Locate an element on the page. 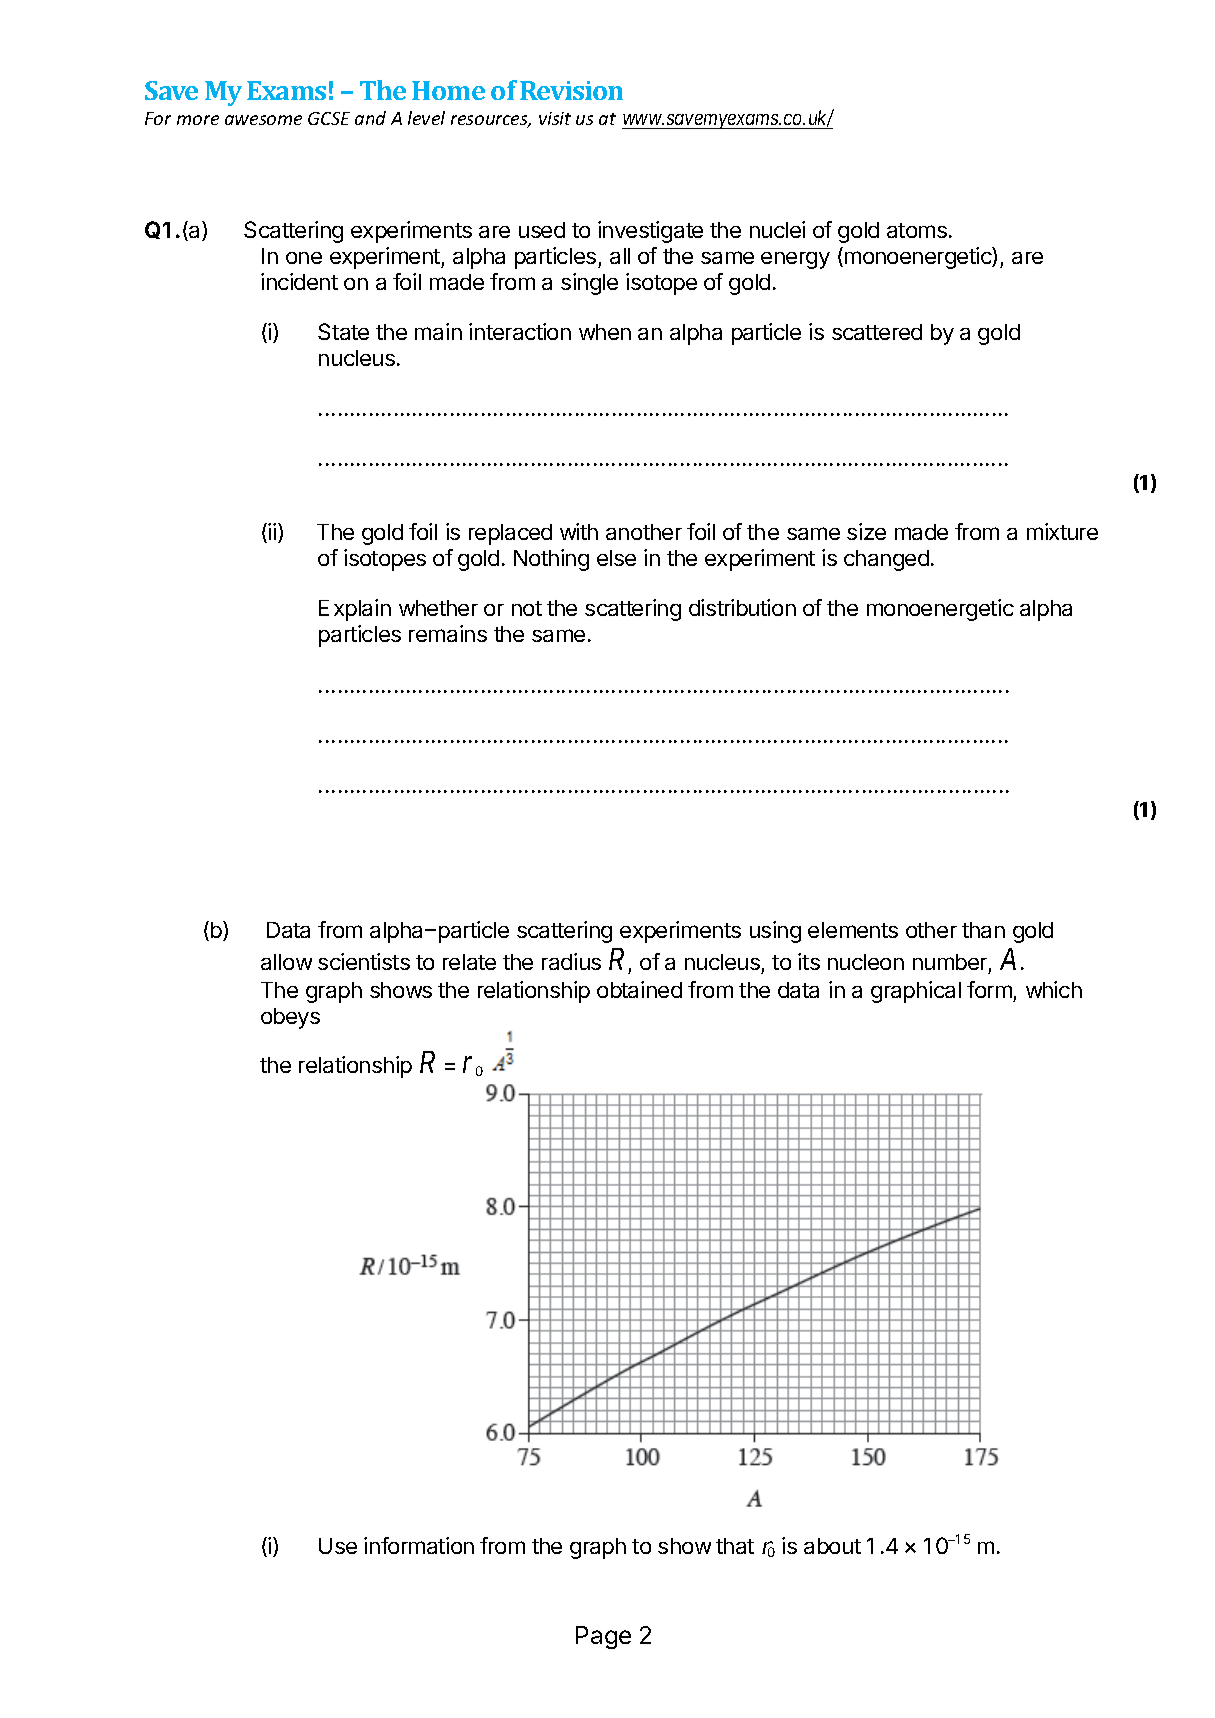 This page has height=1718, width=1215. that is located at coordinates (735, 1546).
